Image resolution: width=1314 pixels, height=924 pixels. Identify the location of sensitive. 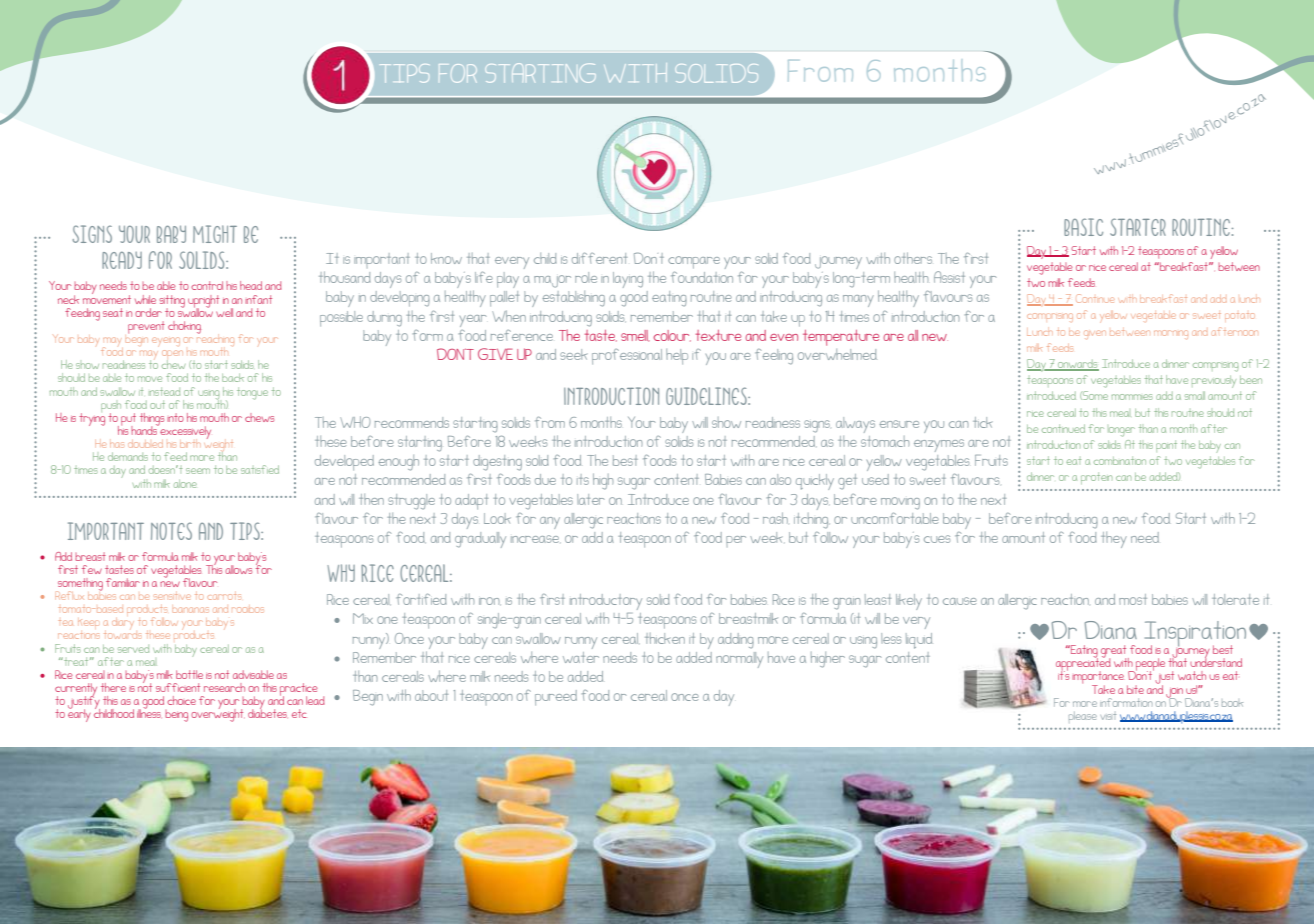
(172, 597).
